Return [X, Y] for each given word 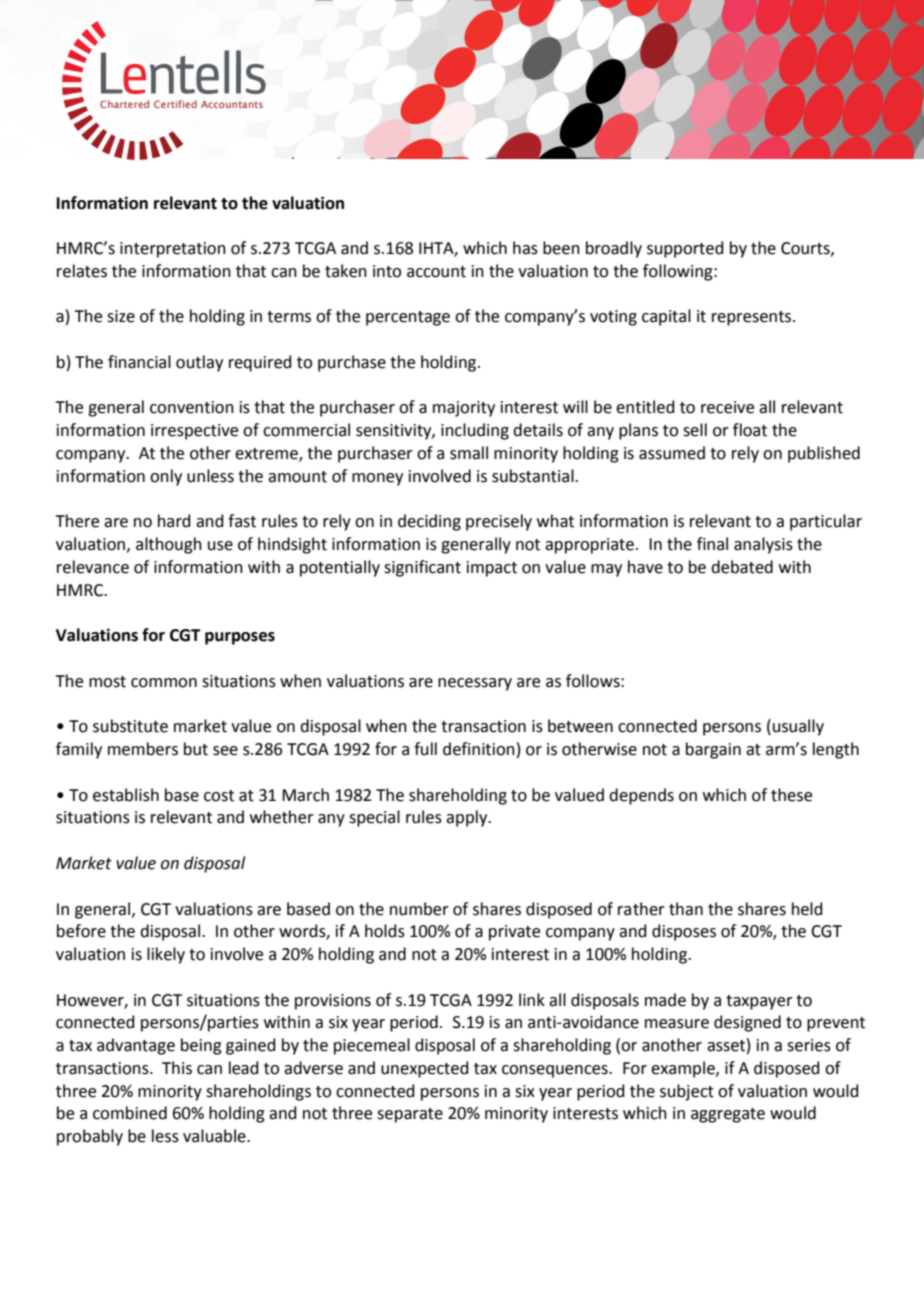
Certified [175, 104]
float [750, 430]
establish [126, 795]
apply [468, 818]
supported [685, 249]
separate [410, 1115]
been [561, 248]
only [166, 477]
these [791, 795]
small [469, 453]
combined [130, 1113]
